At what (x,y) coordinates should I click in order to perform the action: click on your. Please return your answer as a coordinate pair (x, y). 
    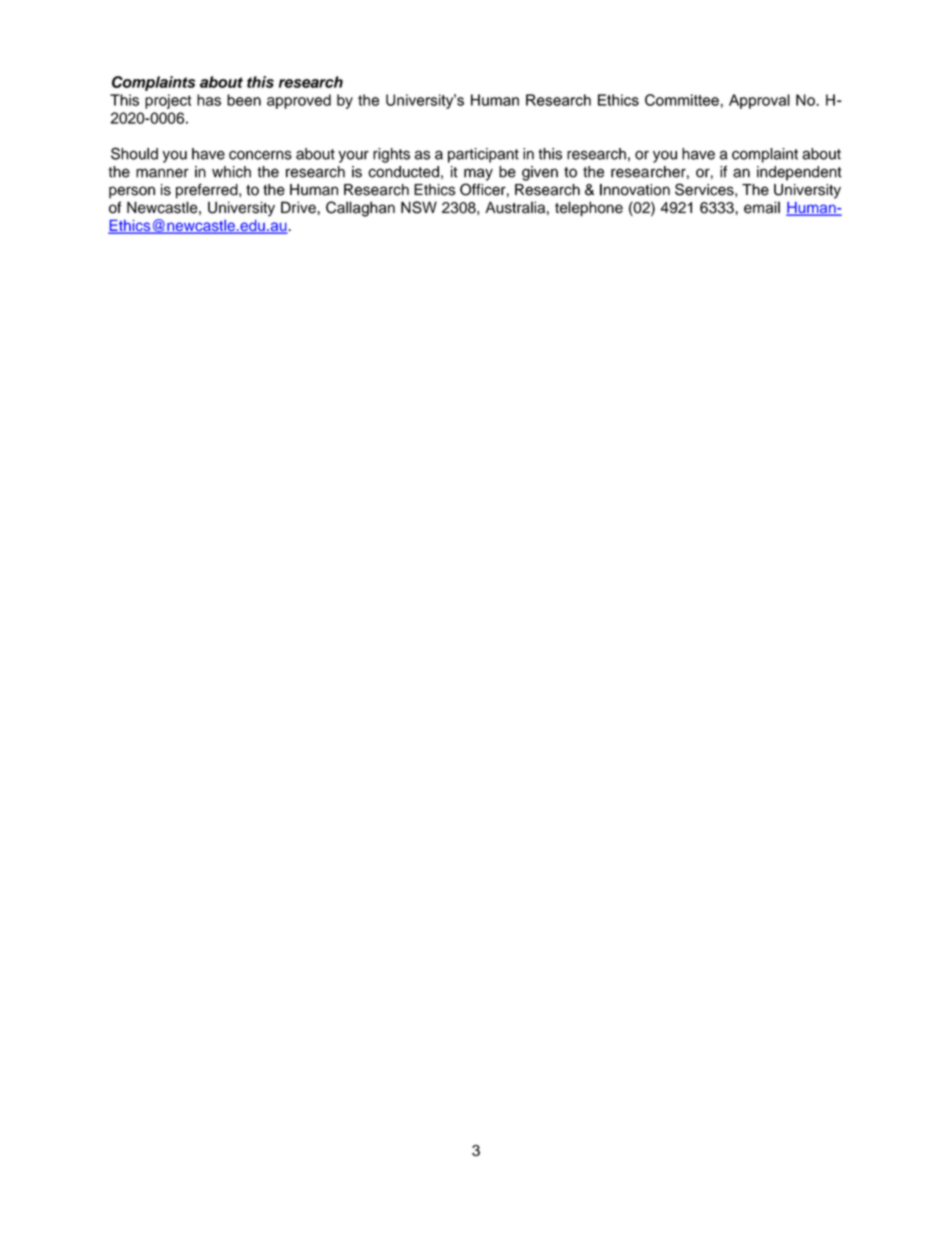
    Looking at the image, I should click on (354, 156).
